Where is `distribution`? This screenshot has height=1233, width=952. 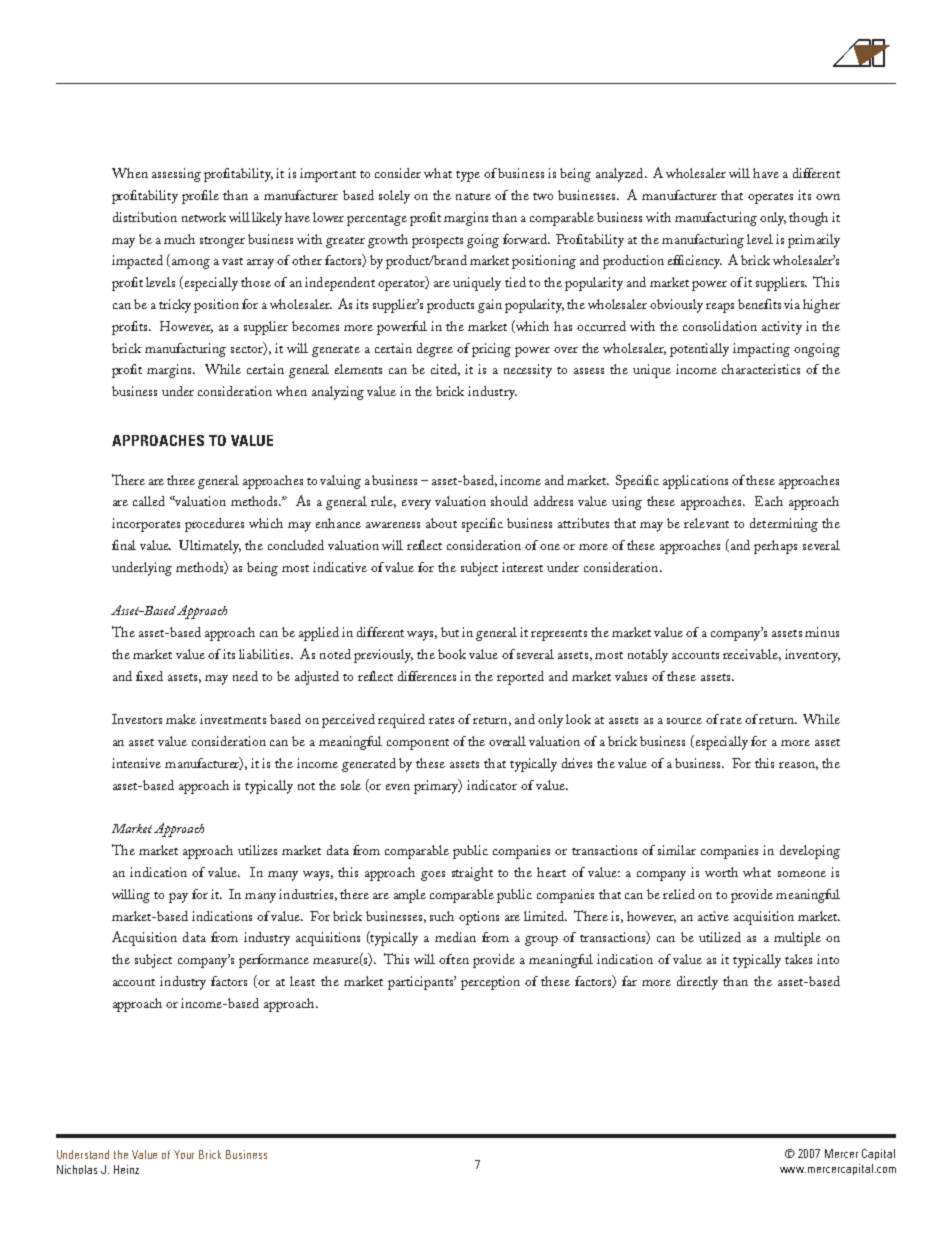 distribution is located at coordinates (145, 217).
